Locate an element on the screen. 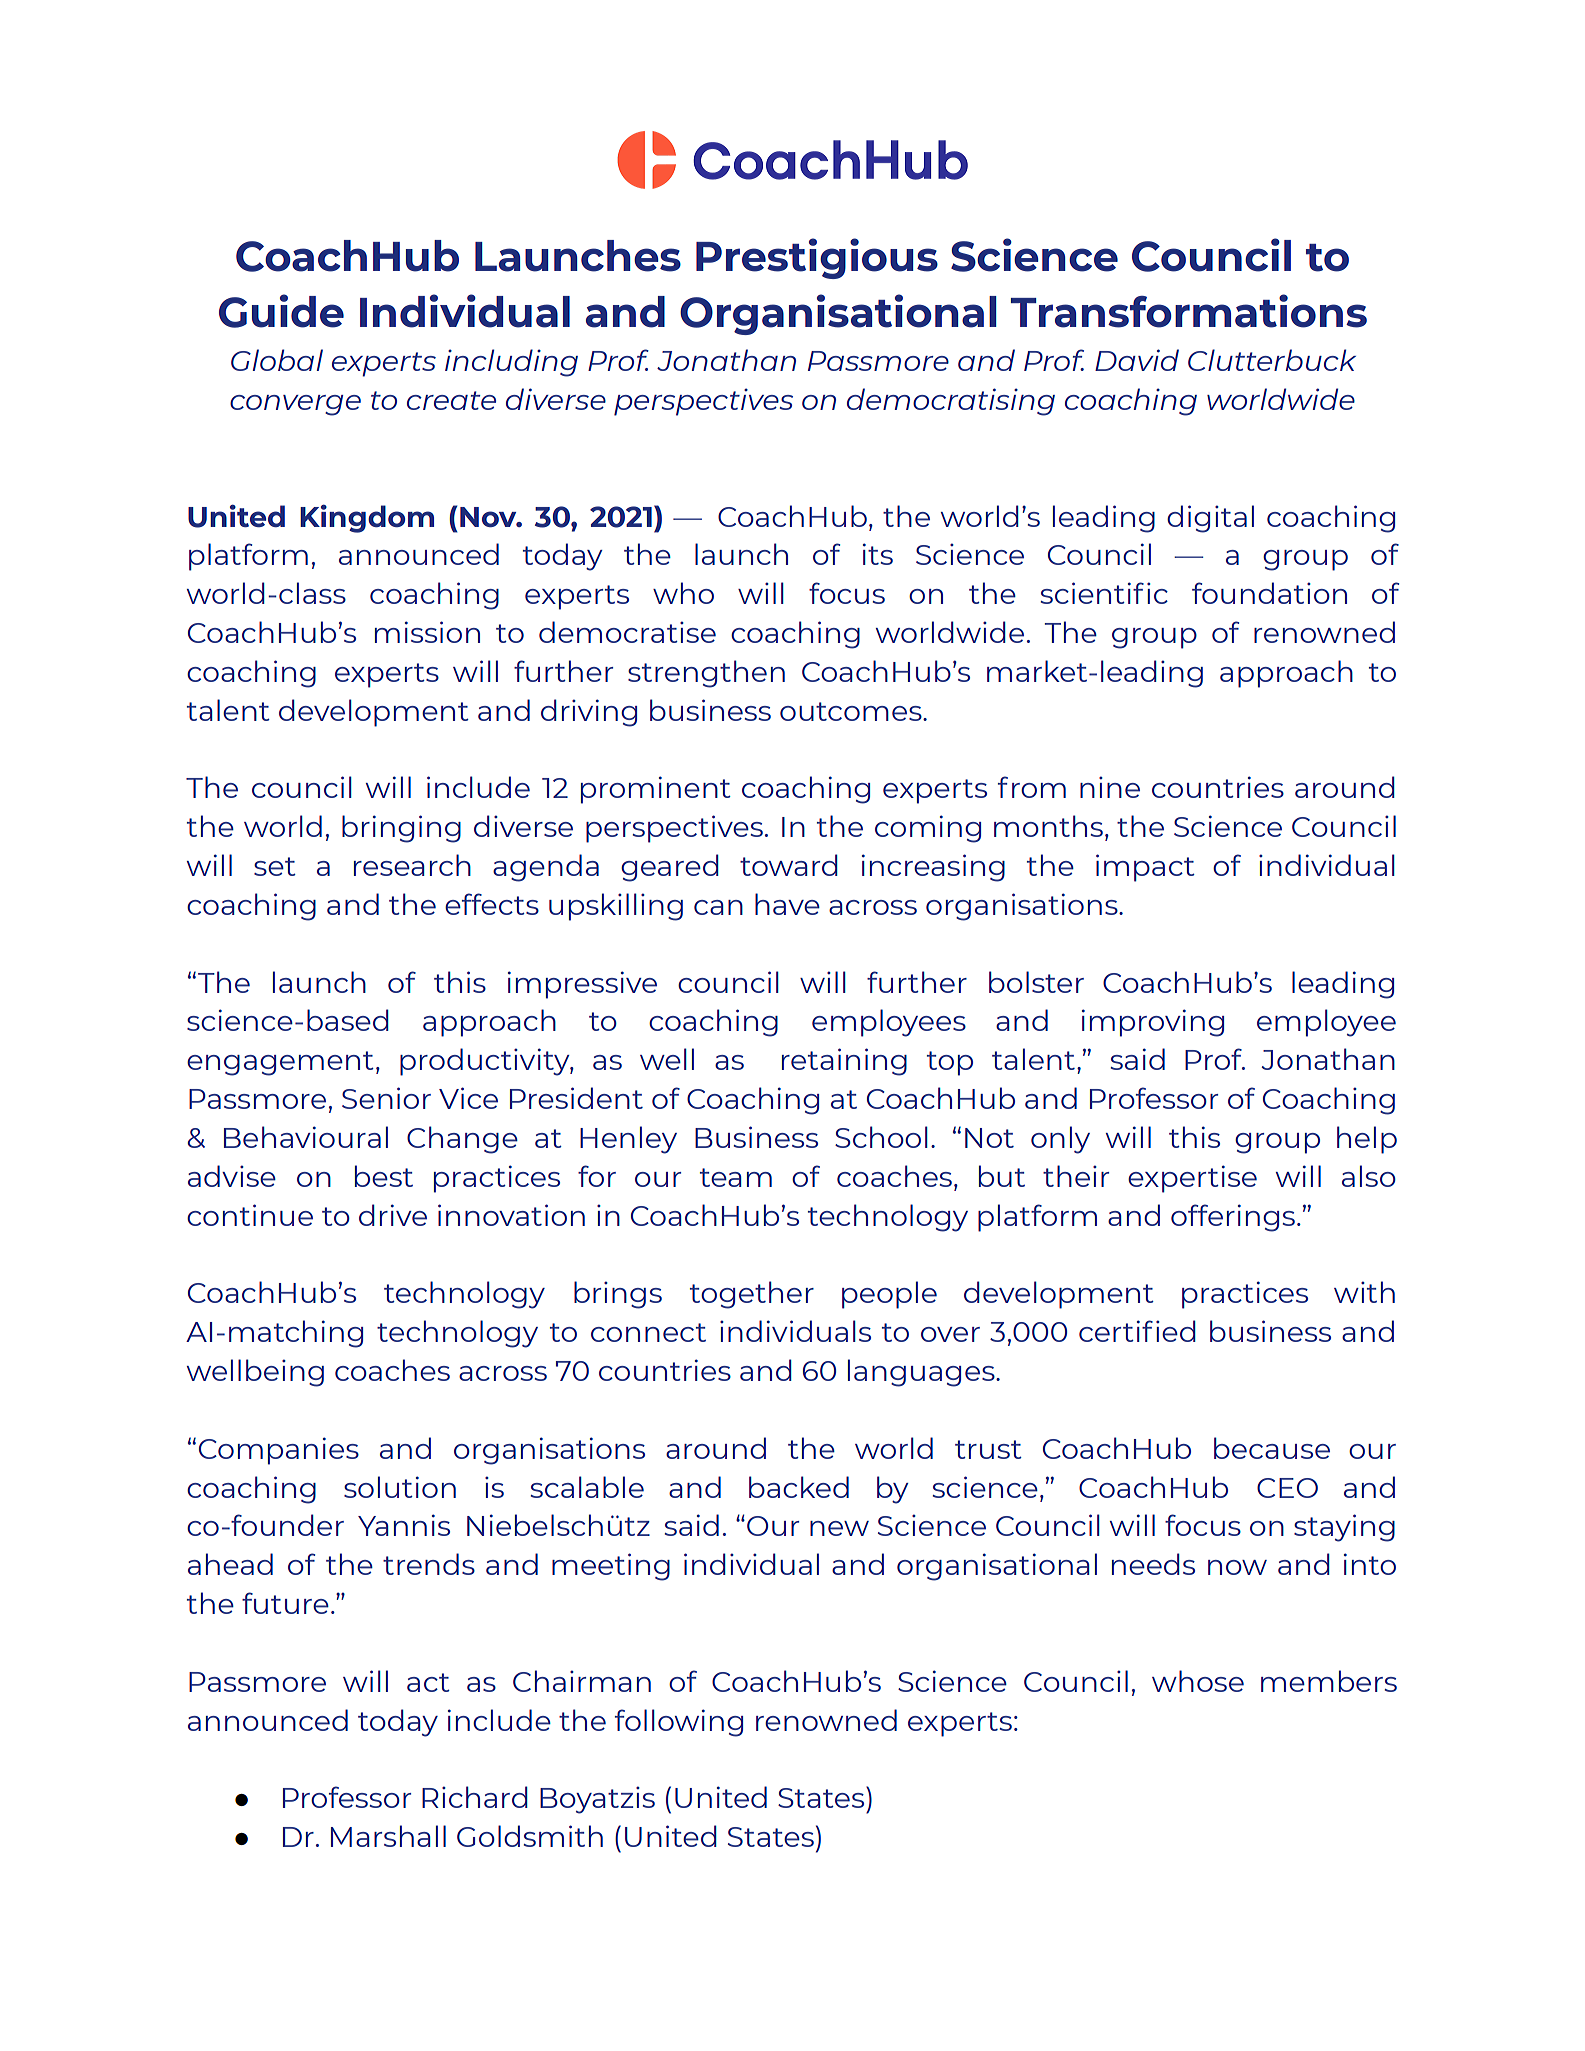 The width and height of the screenshot is (1585, 2051). Guide is located at coordinates (281, 311).
